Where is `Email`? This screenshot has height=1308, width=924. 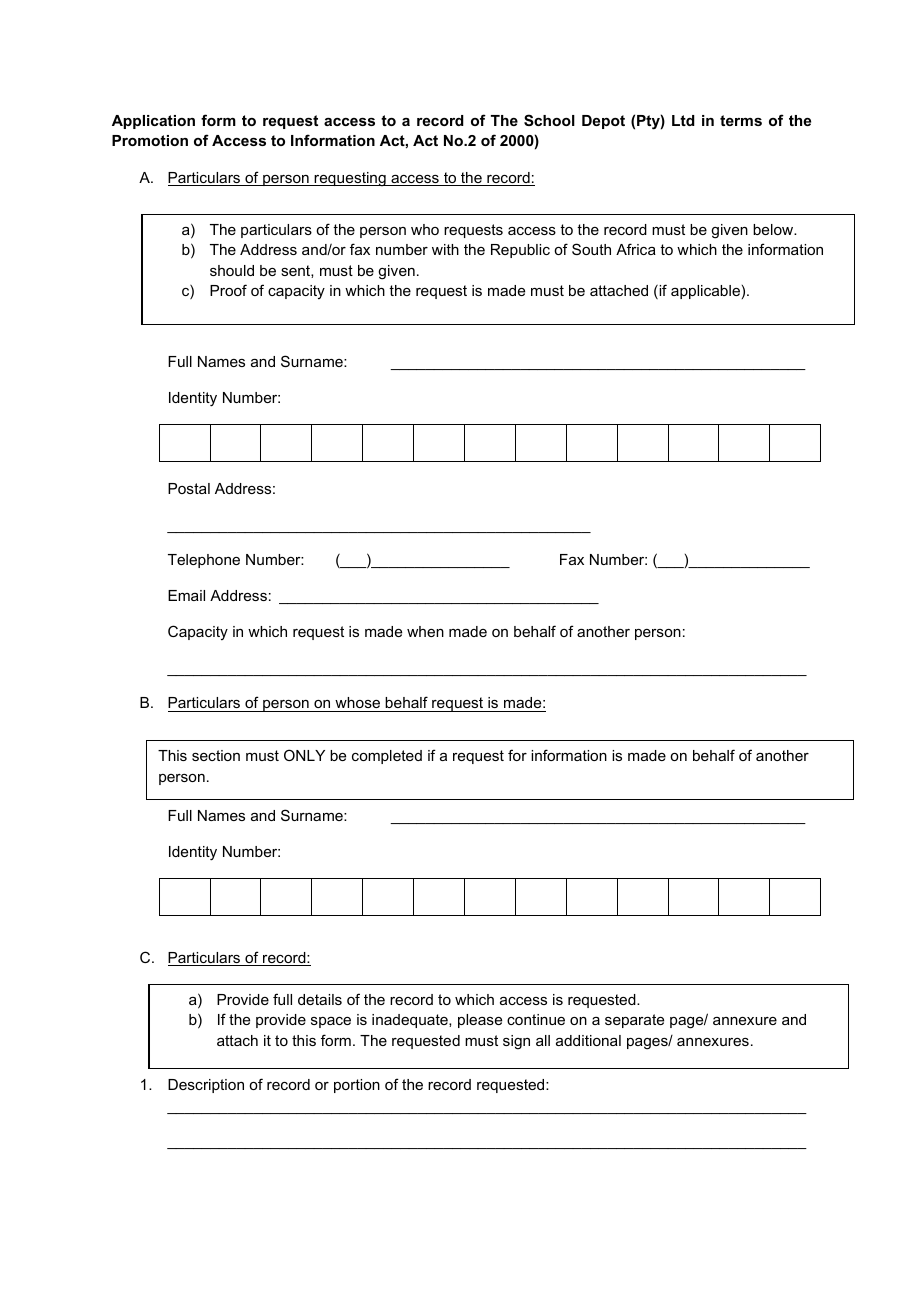
Email is located at coordinates (186, 595).
